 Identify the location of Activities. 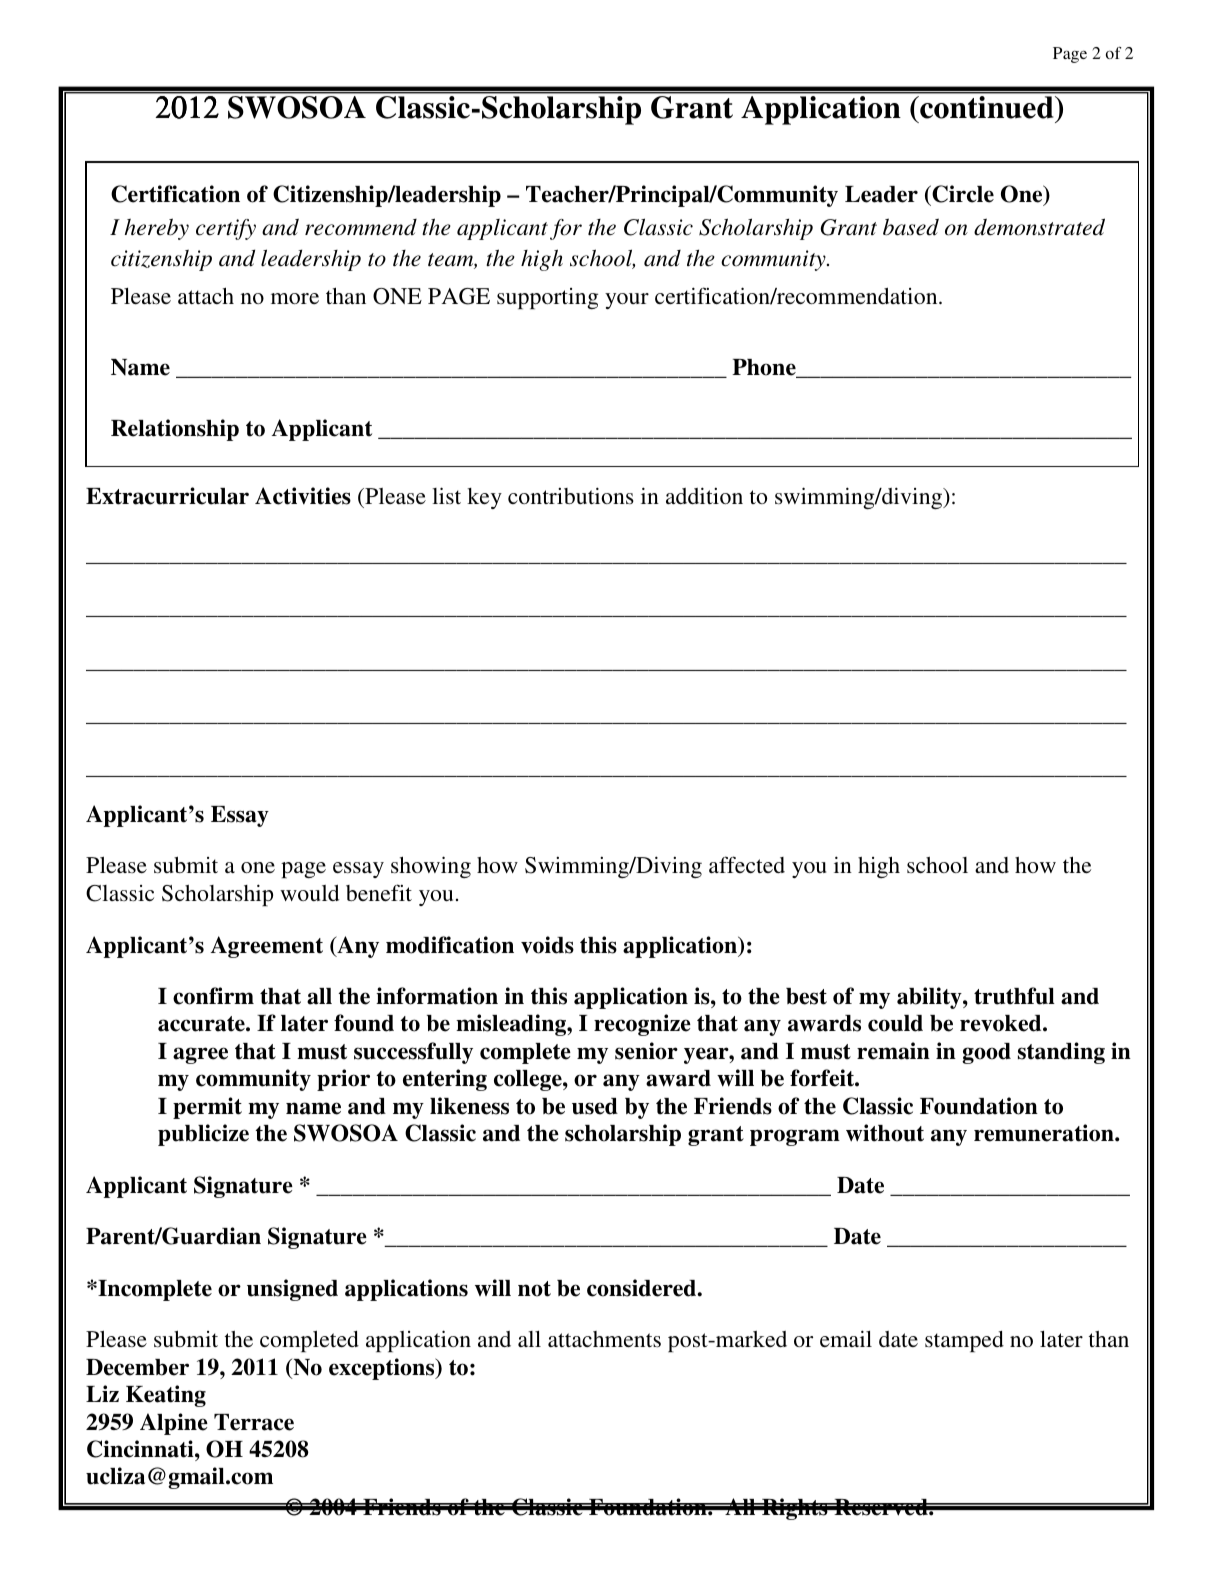
(303, 496).
